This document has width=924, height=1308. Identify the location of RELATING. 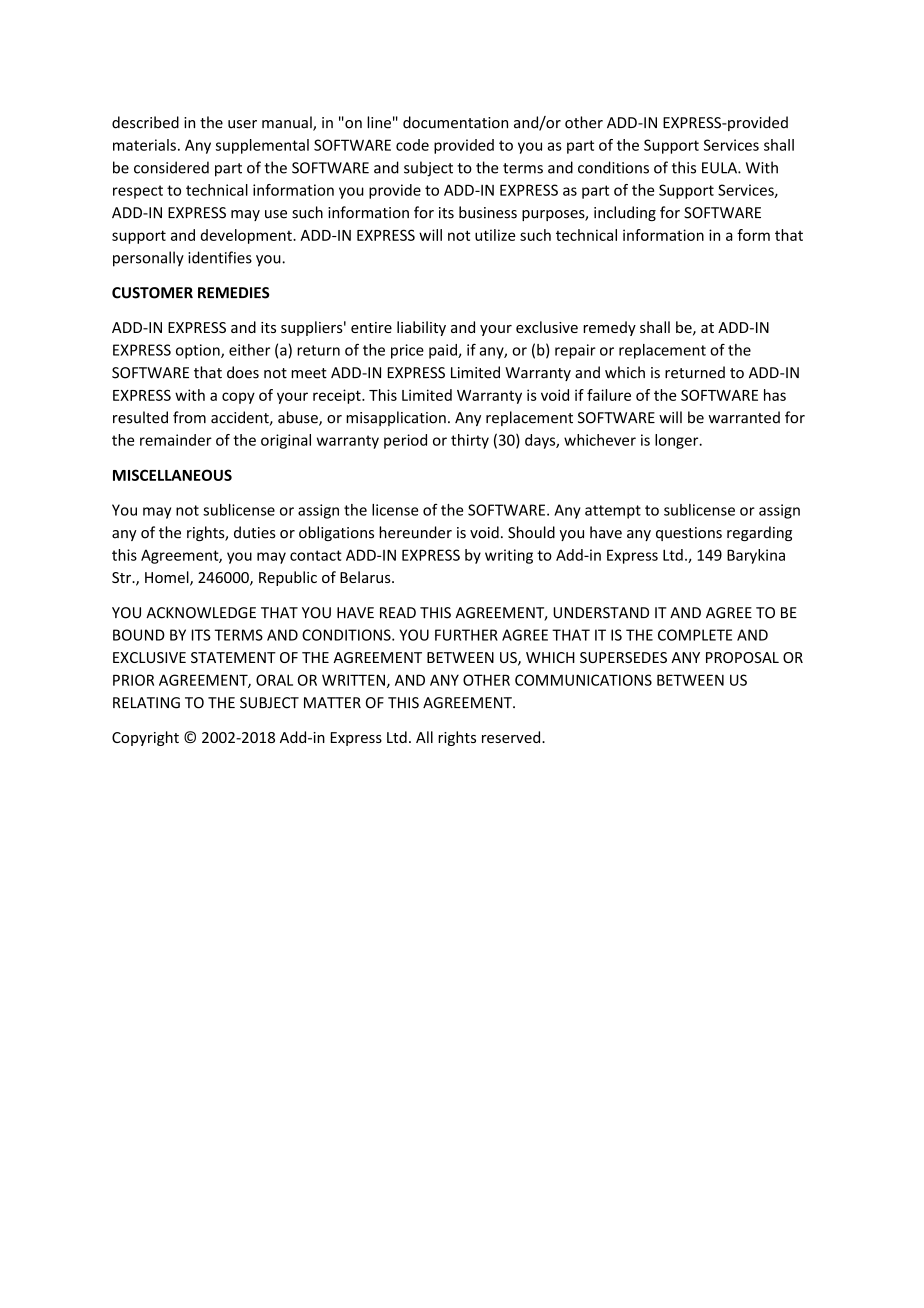
(146, 703).
